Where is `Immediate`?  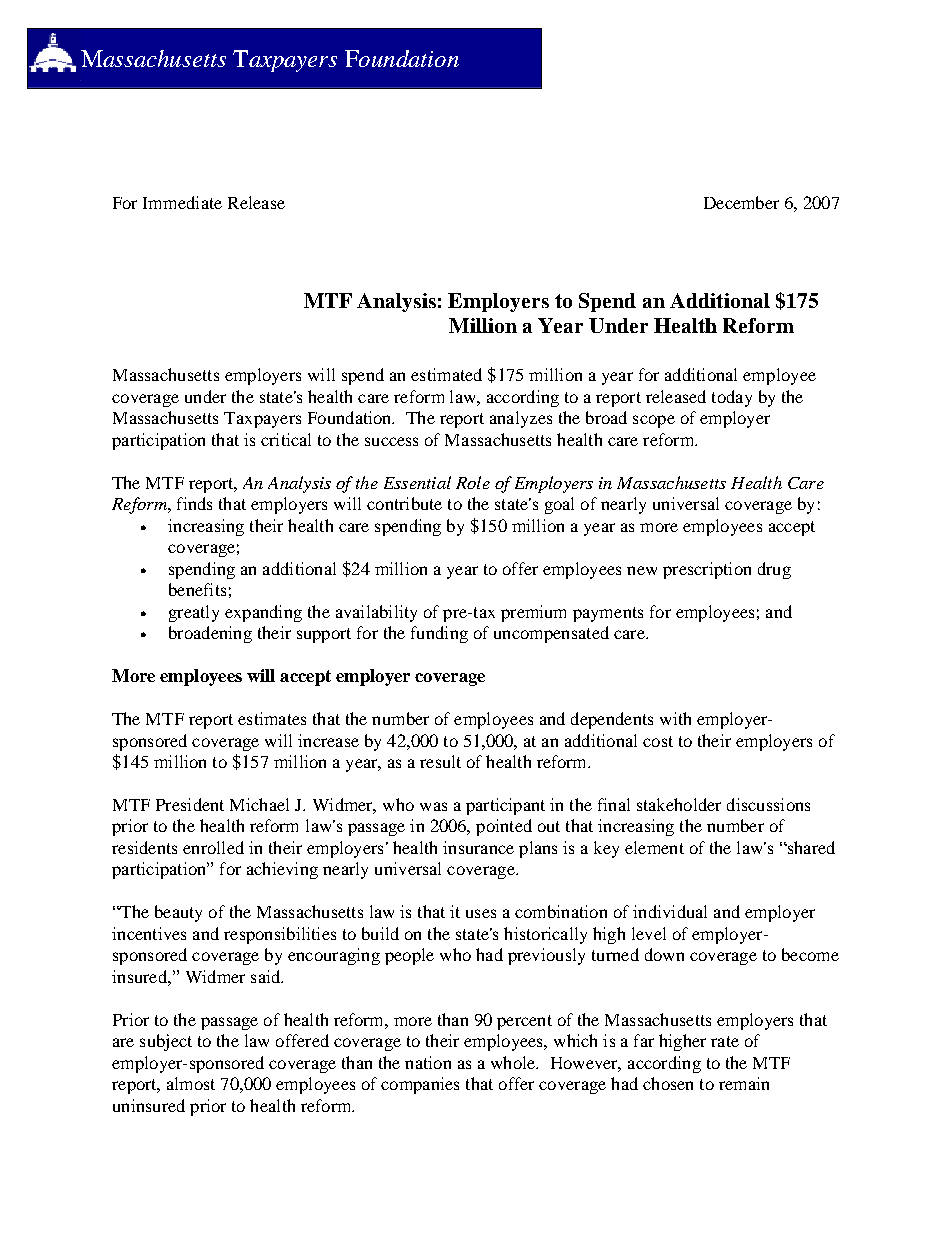 Immediate is located at coordinates (182, 202).
